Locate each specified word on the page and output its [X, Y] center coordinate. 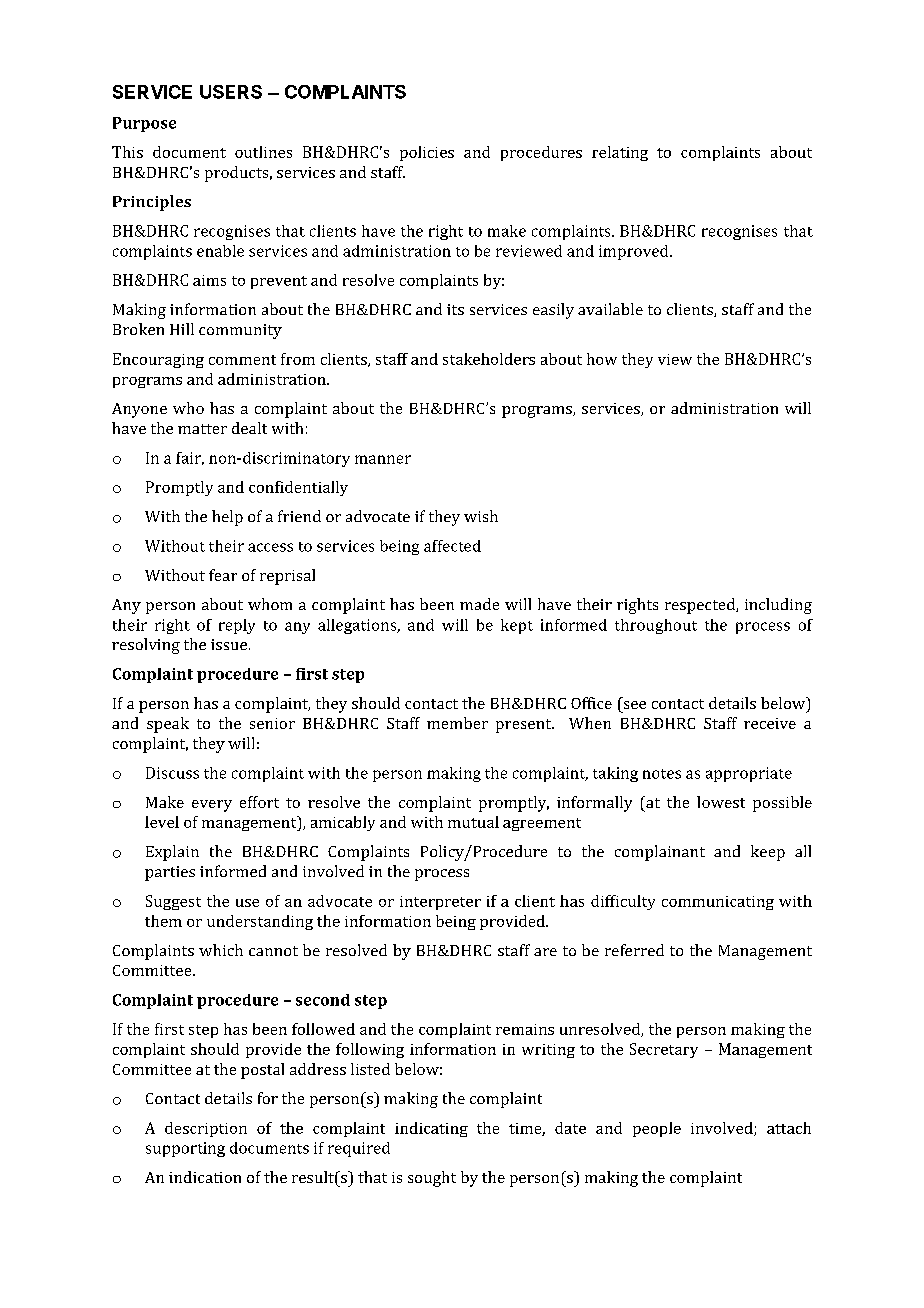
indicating [431, 1129]
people [657, 1129]
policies [427, 153]
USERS [231, 92]
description [206, 1129]
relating [620, 153]
